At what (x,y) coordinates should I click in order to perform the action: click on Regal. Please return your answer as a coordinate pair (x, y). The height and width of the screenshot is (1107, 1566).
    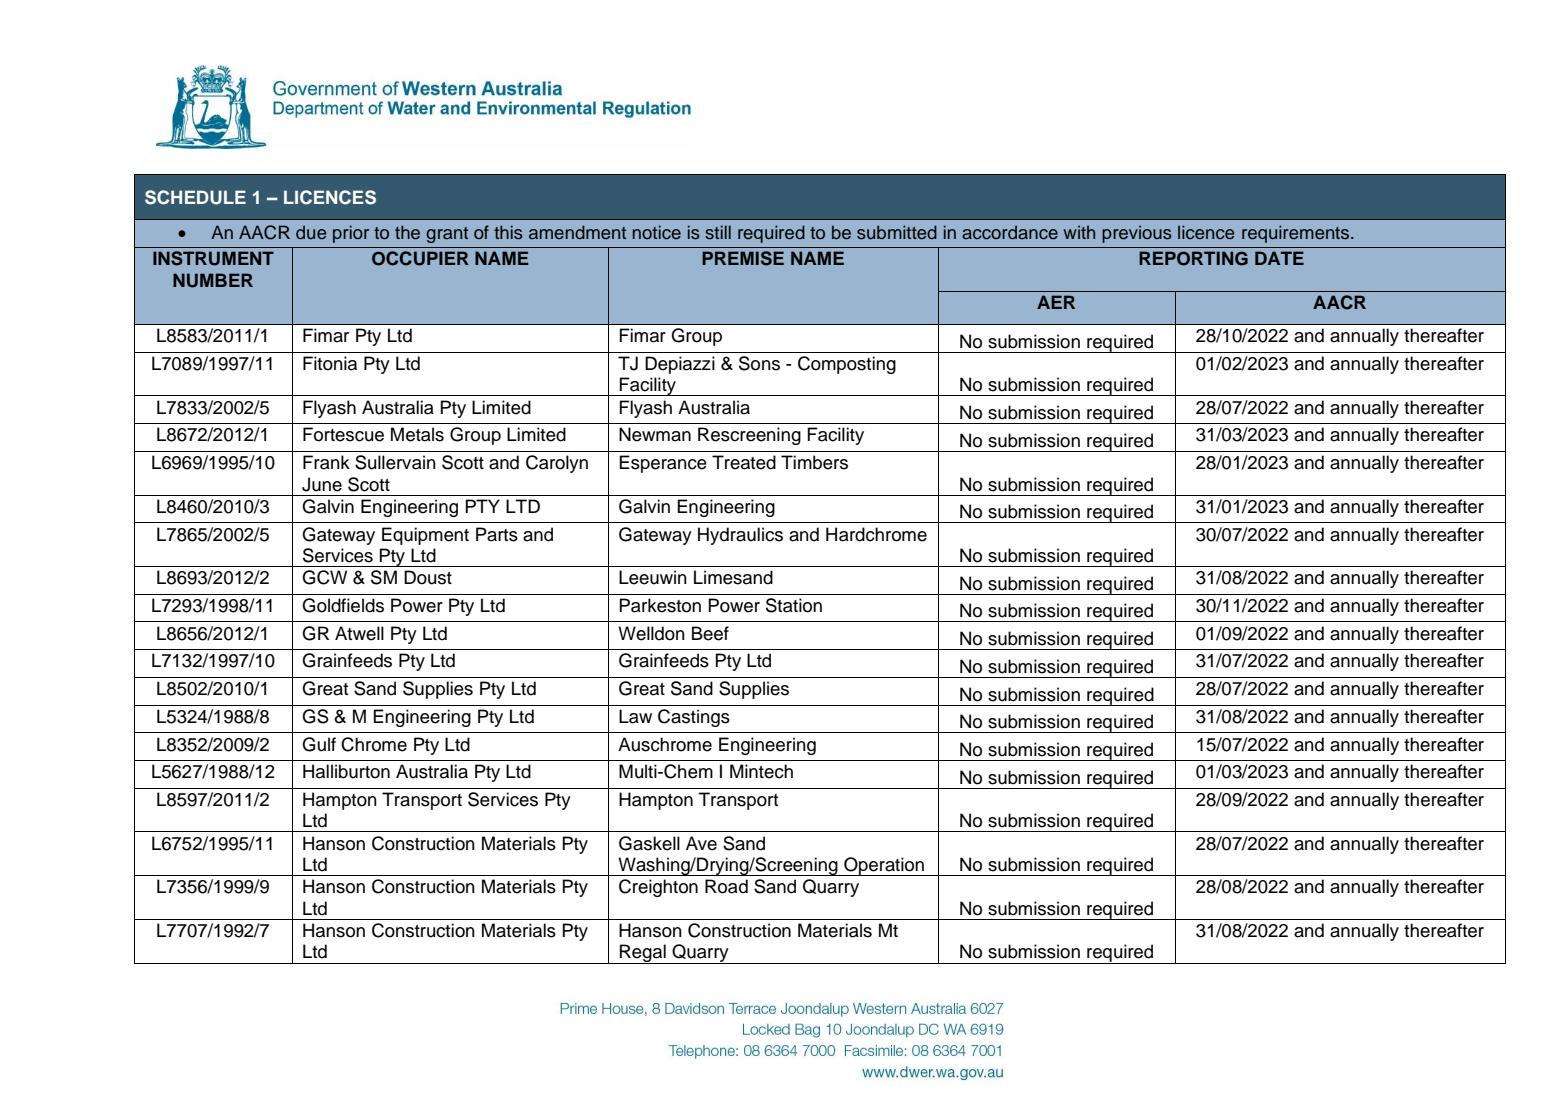
    Looking at the image, I should click on (643, 954).
